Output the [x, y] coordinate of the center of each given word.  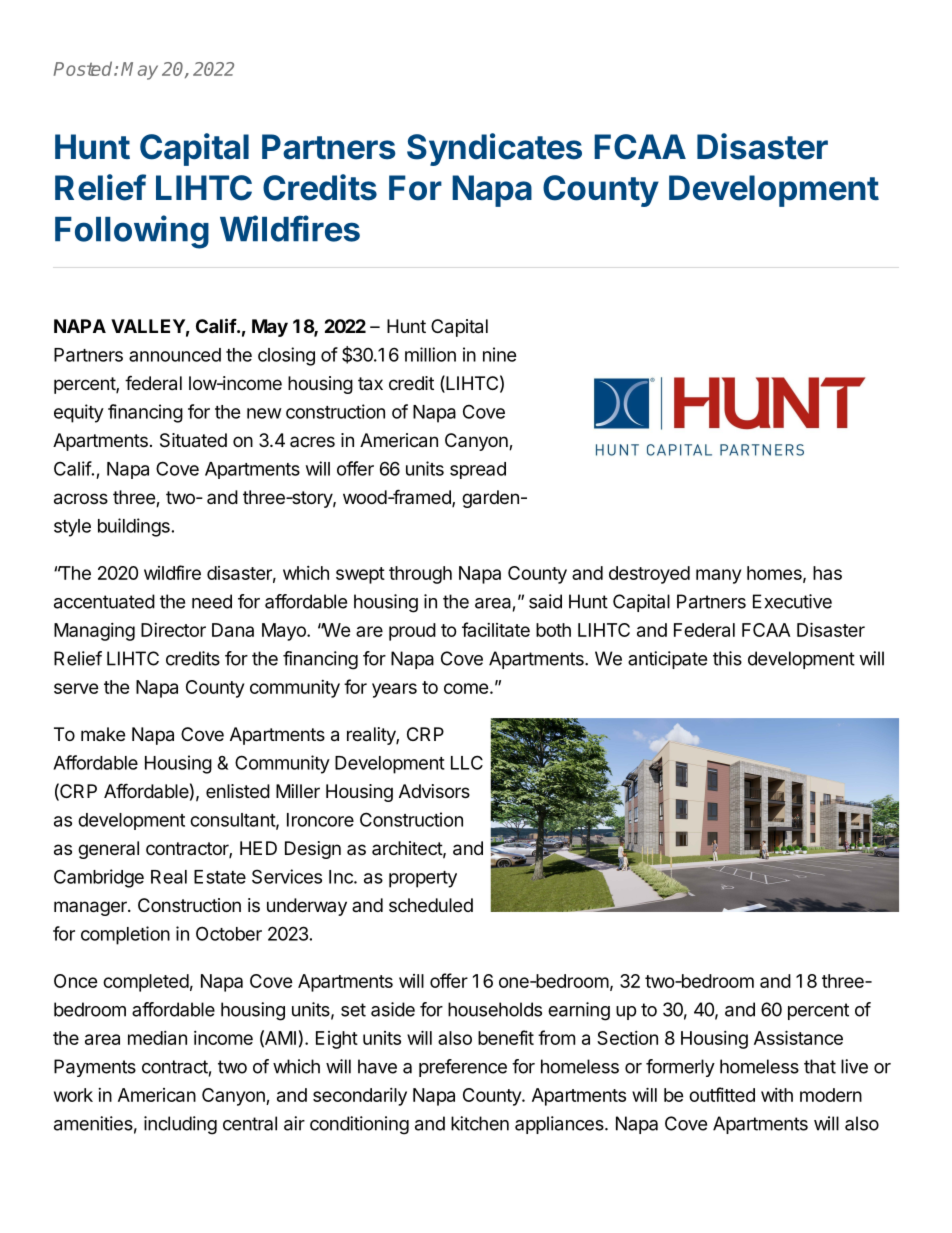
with [777, 1095]
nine [500, 354]
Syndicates [494, 149]
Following [132, 232]
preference [463, 1068]
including [180, 1125]
